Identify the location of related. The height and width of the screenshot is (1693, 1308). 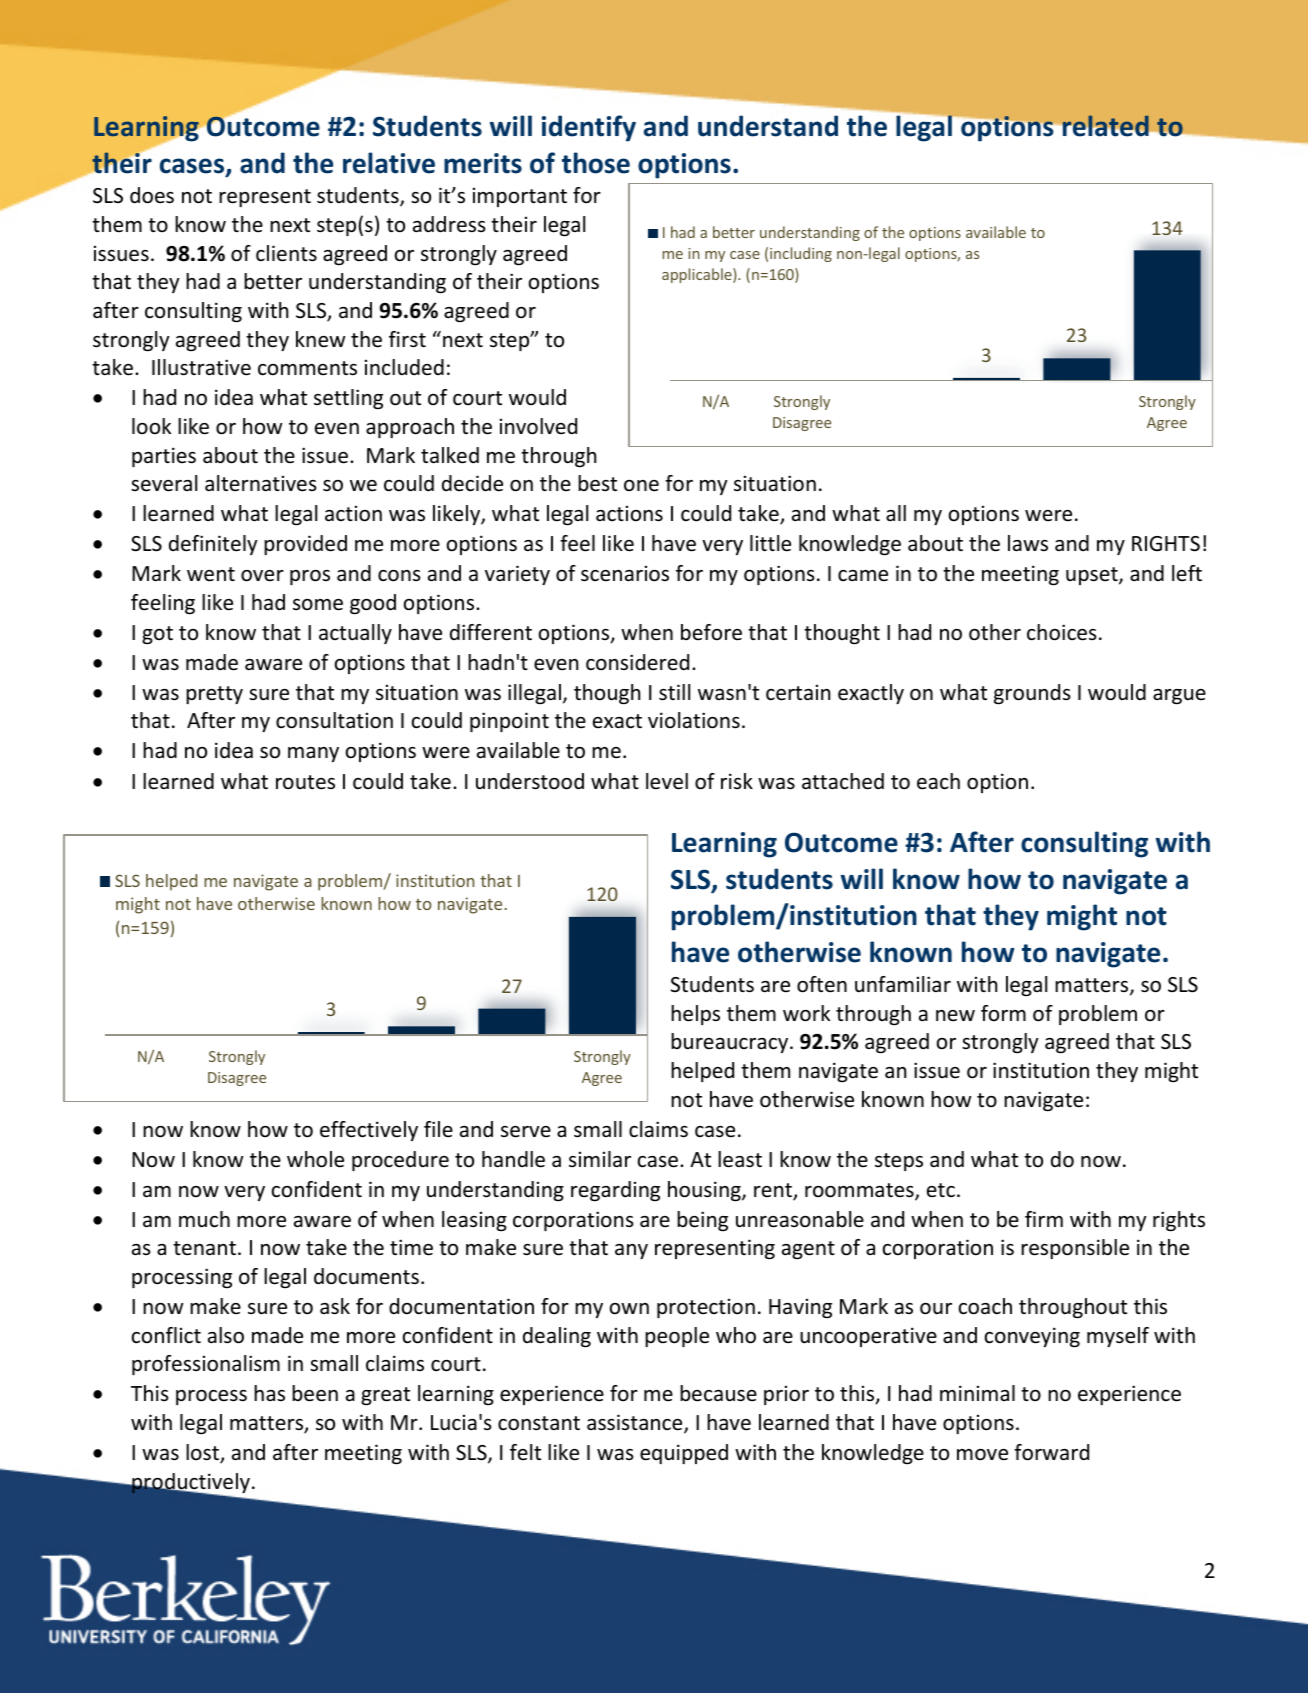
(1105, 125).
